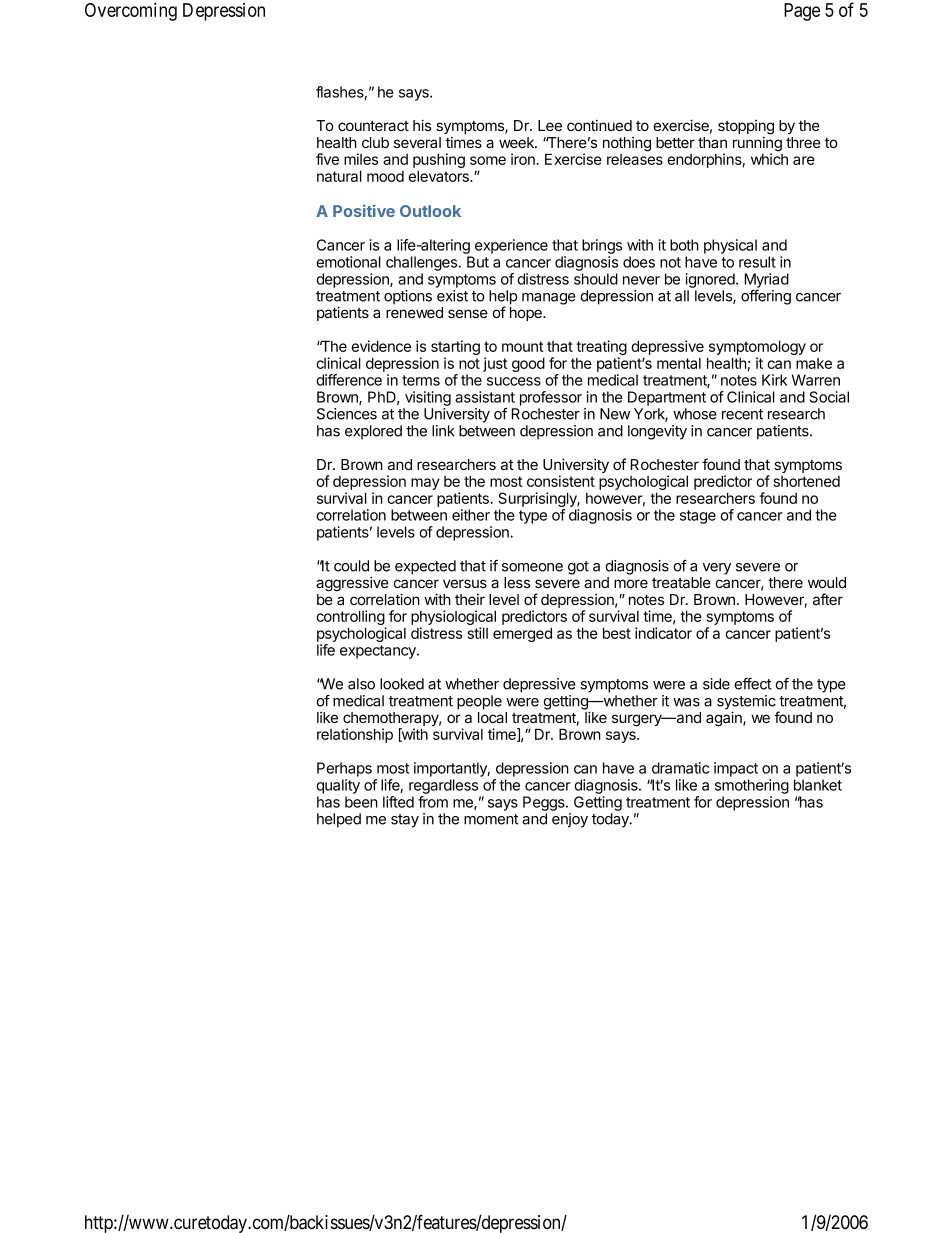 Image resolution: width=952 pixels, height=1233 pixels. I want to click on Page, so click(802, 12).
